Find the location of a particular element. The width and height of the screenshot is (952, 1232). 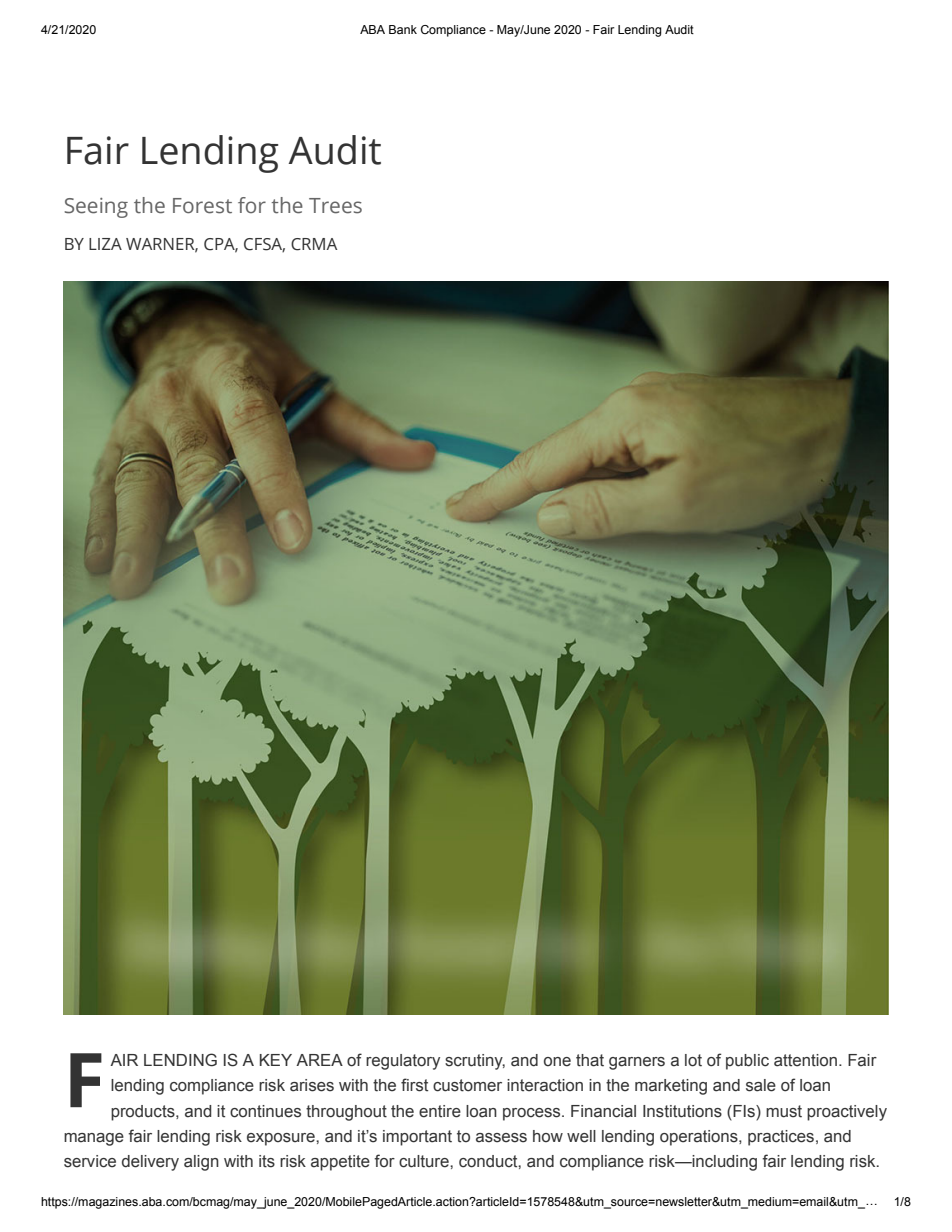

practices is located at coordinates (781, 1138).
